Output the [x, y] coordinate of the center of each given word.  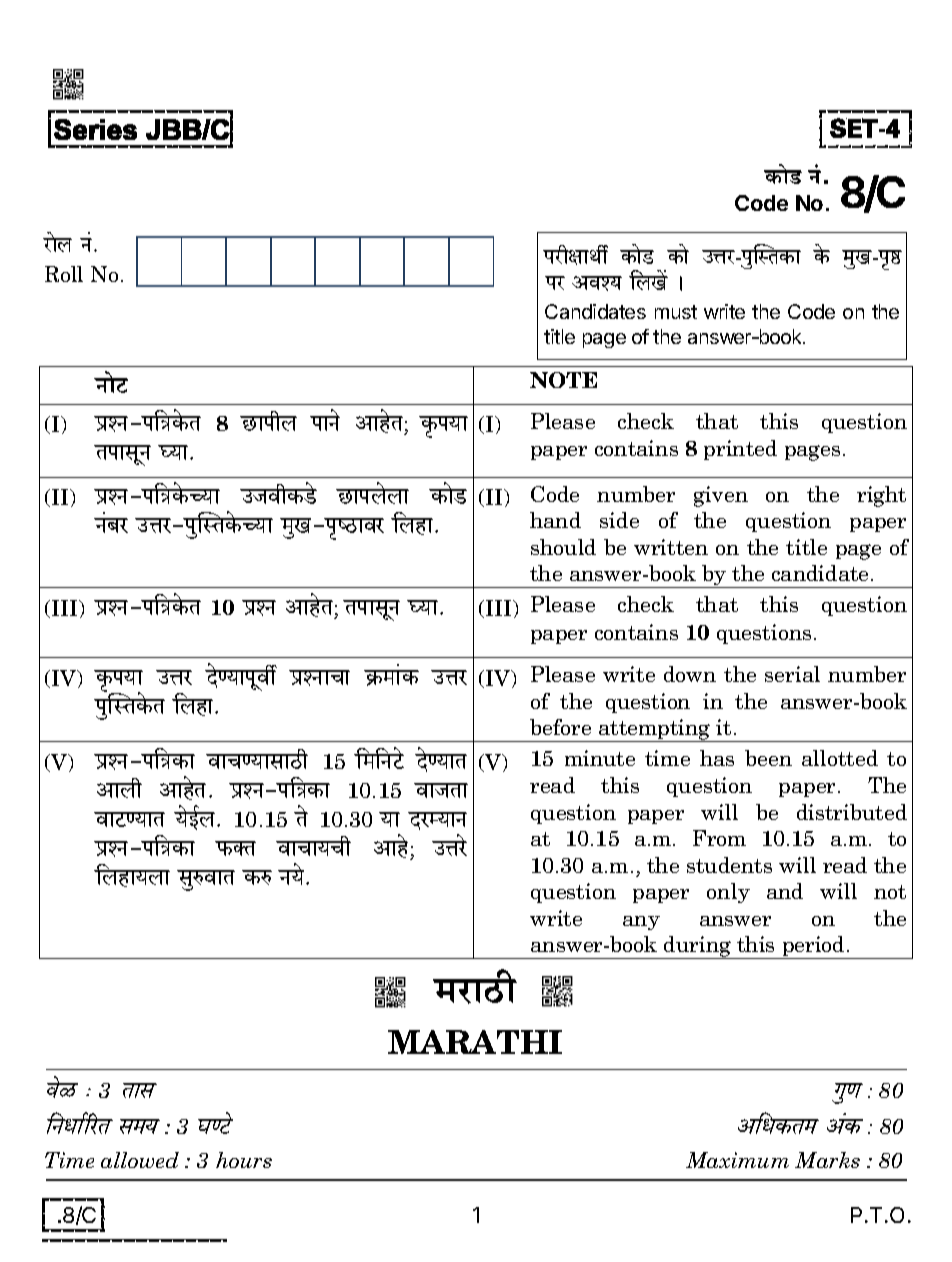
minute [600, 758]
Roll [64, 274]
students [729, 865]
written [671, 547]
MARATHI [475, 1042]
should [563, 547]
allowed [140, 1160]
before [560, 727]
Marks [827, 1160]
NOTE [563, 380]
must [676, 312]
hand [555, 520]
